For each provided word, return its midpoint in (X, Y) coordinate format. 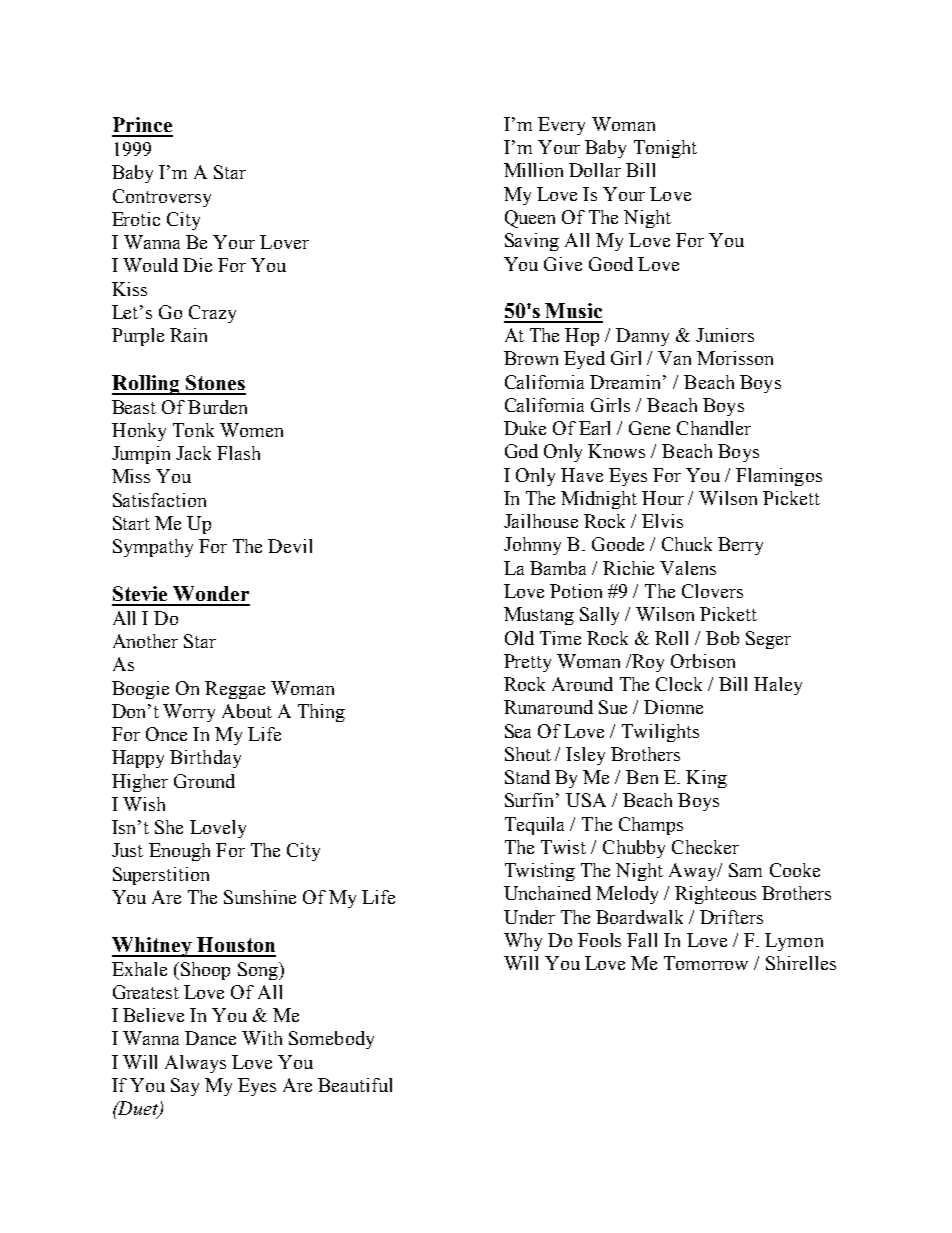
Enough (179, 852)
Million (533, 170)
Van (674, 358)
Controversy (162, 198)
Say (185, 1087)
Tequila (534, 826)
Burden (217, 407)
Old (519, 638)
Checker (705, 847)
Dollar (595, 170)
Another (145, 641)
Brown (531, 358)
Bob (722, 638)
